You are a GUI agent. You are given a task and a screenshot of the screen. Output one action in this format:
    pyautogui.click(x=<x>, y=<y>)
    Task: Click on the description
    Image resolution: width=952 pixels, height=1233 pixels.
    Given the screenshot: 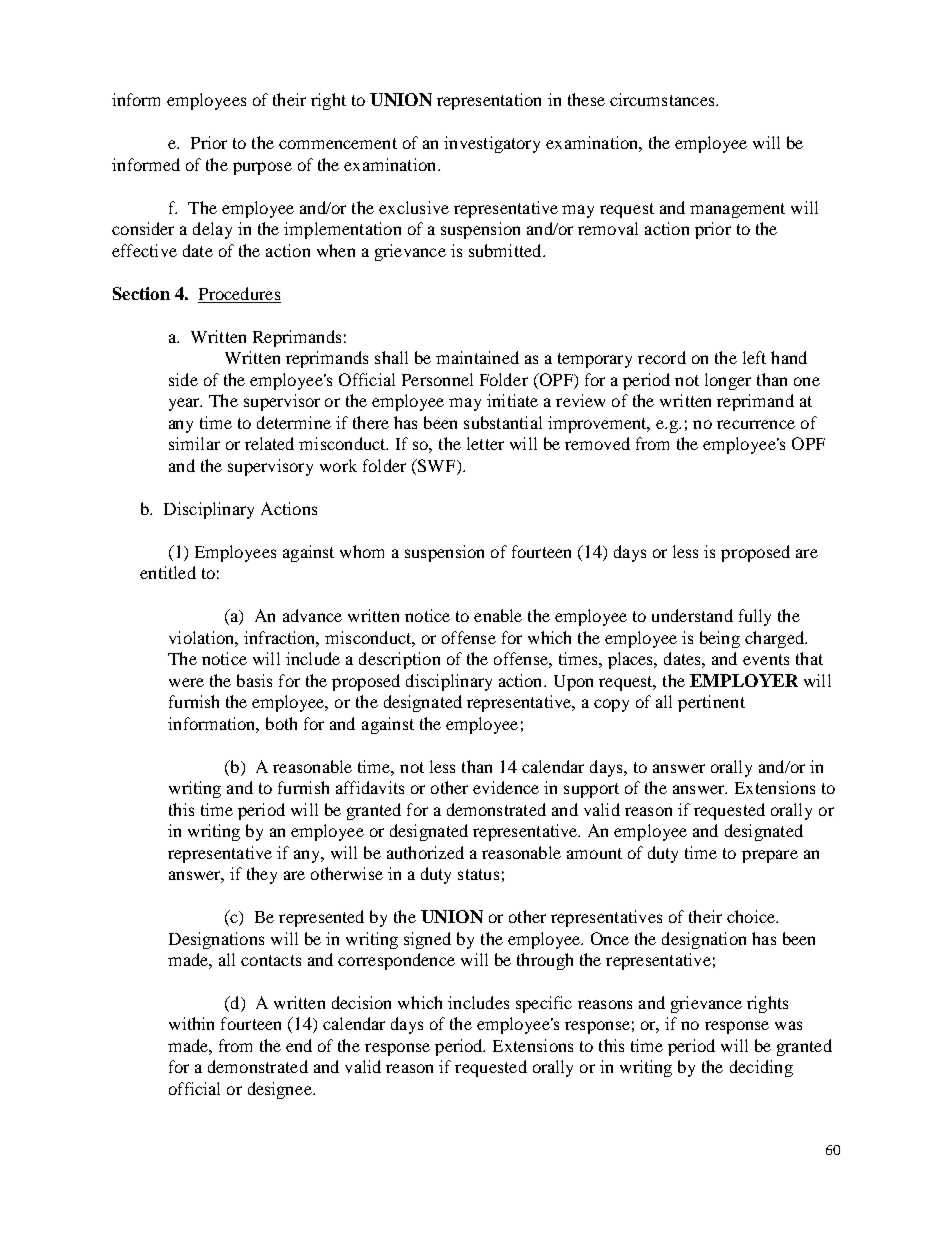 What is the action you would take?
    pyautogui.click(x=399, y=660)
